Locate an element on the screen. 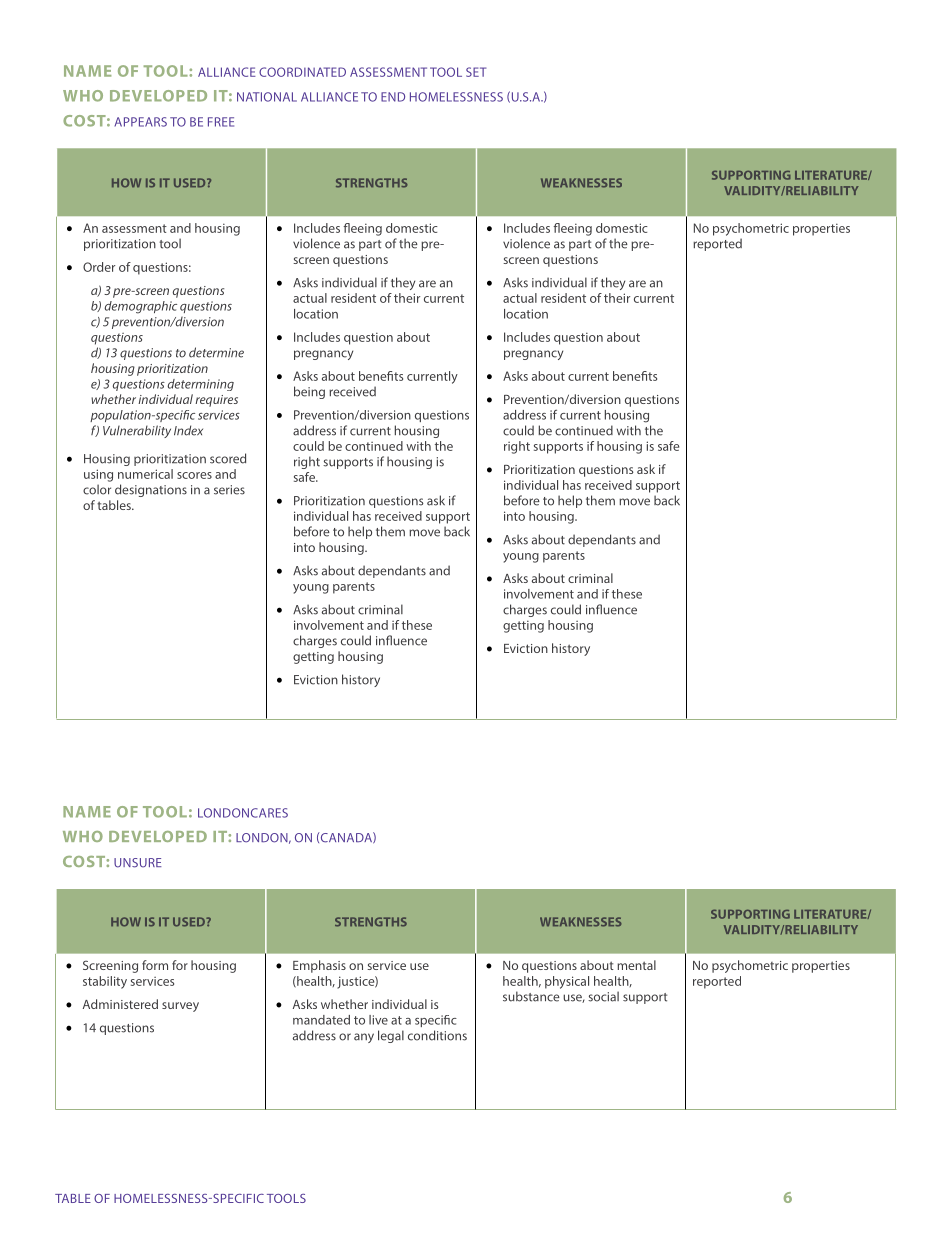 This screenshot has height=1233, width=952. live is located at coordinates (378, 1020).
